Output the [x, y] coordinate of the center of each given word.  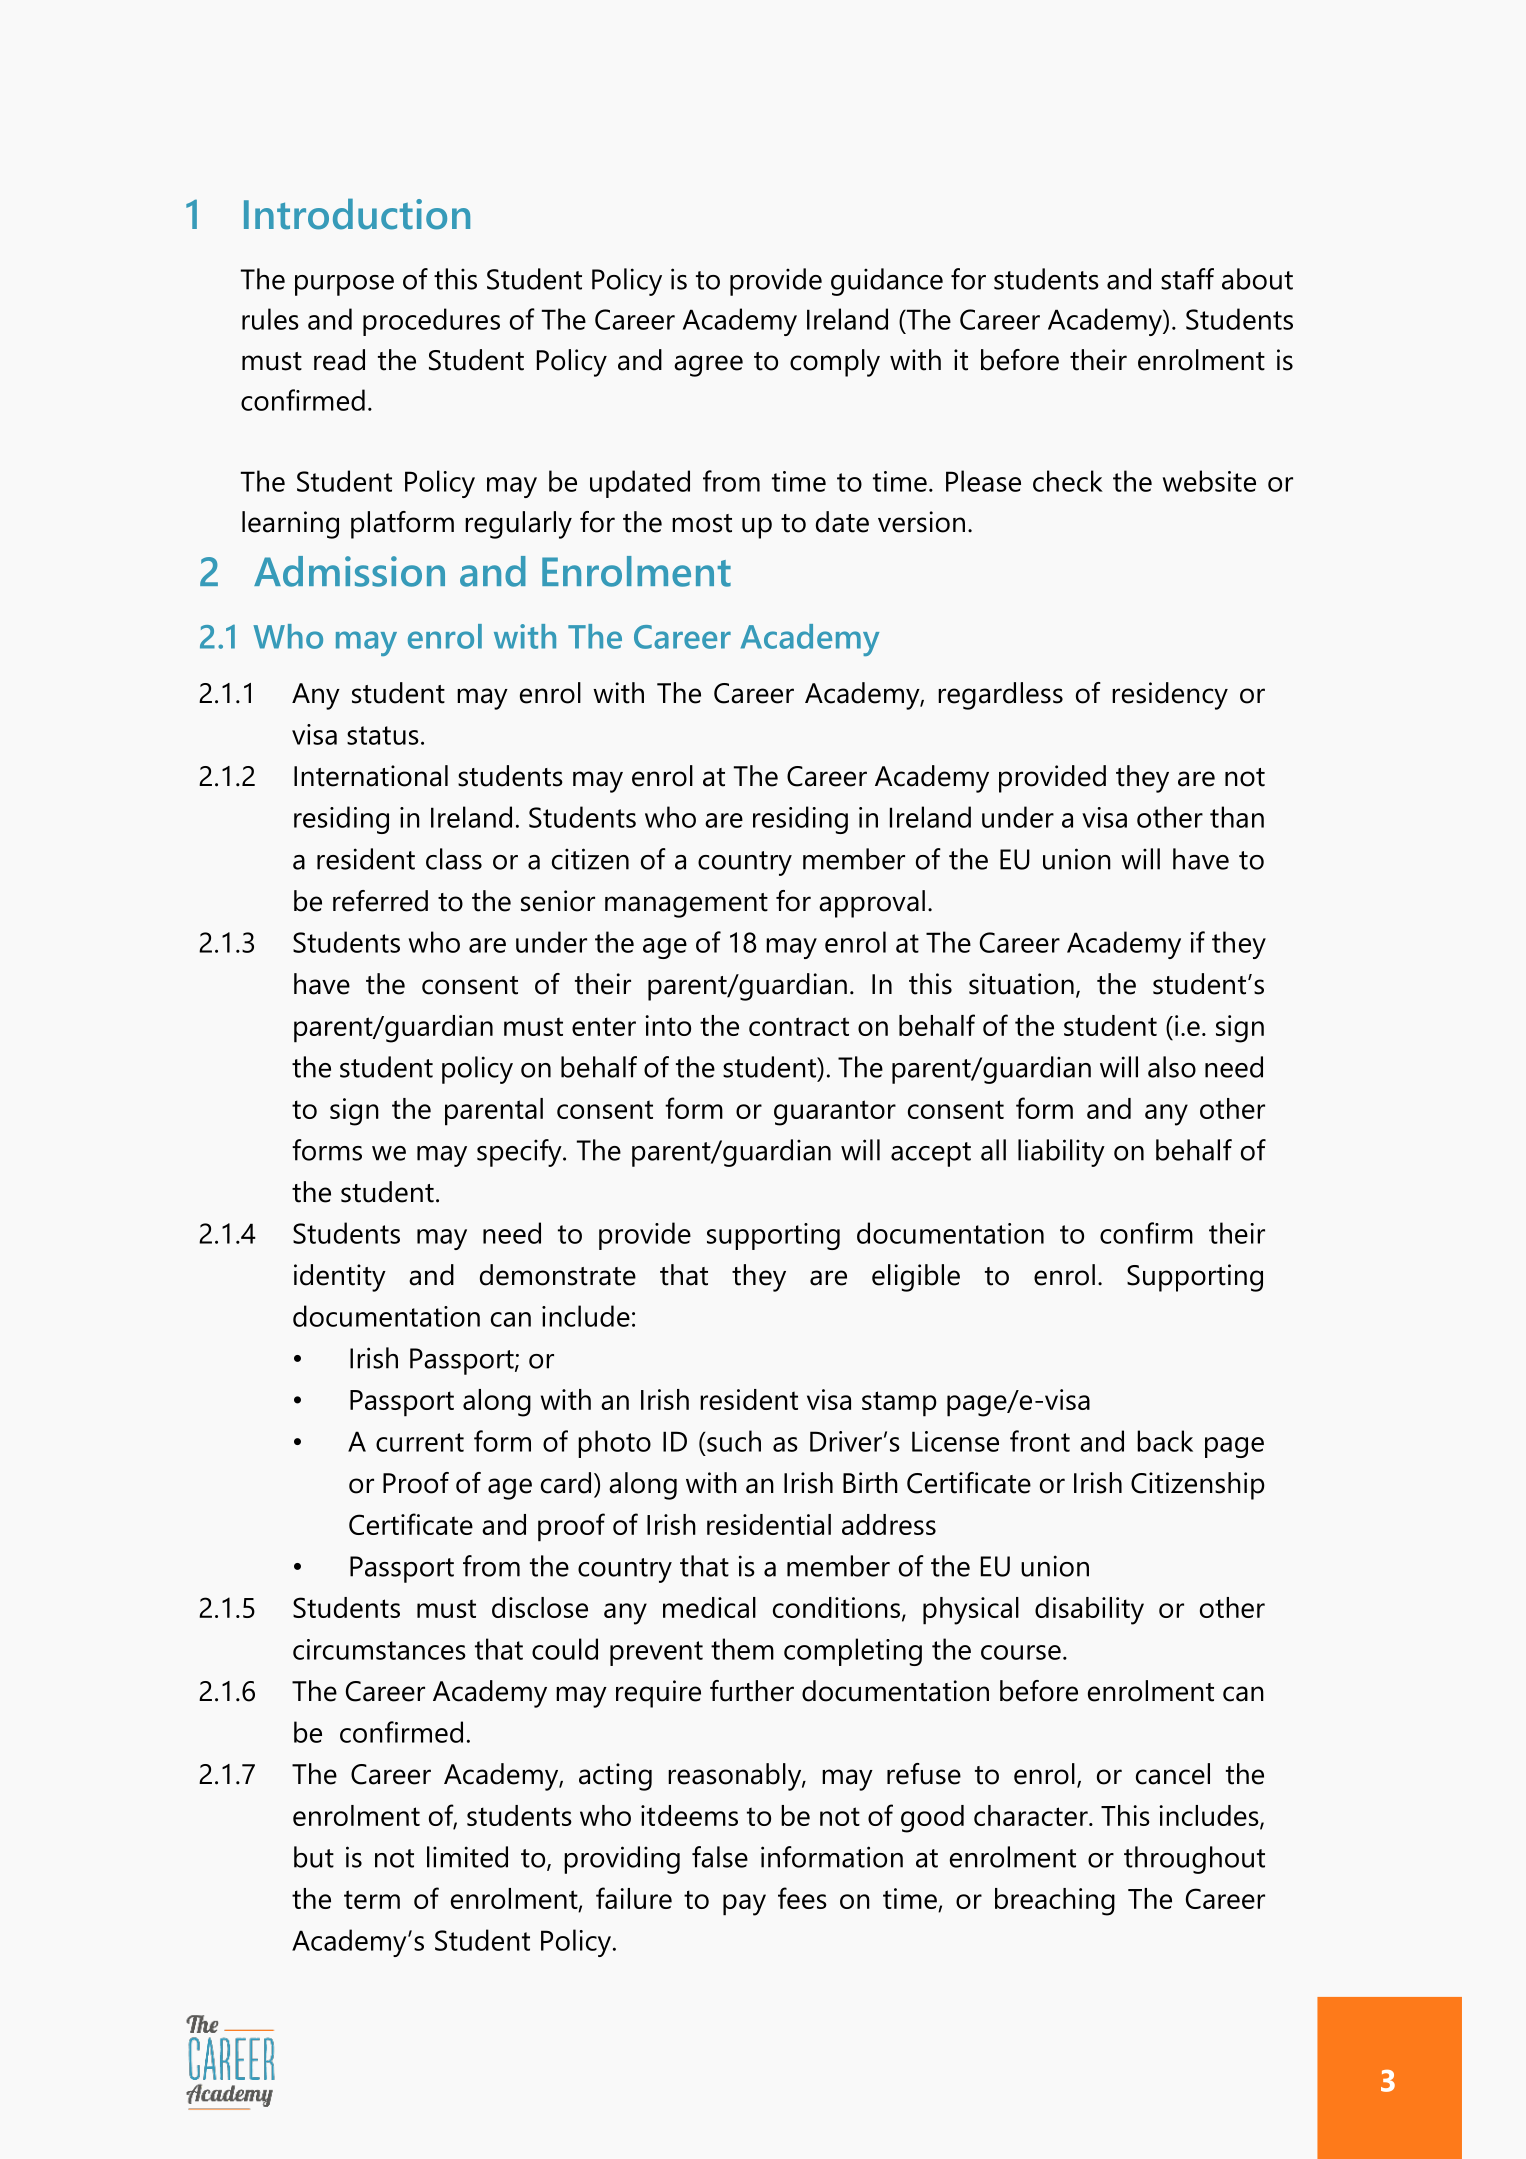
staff [1187, 279]
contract [799, 1026]
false [720, 1857]
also [1172, 1067]
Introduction [357, 214]
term [372, 1899]
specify [520, 1153]
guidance [887, 282]
